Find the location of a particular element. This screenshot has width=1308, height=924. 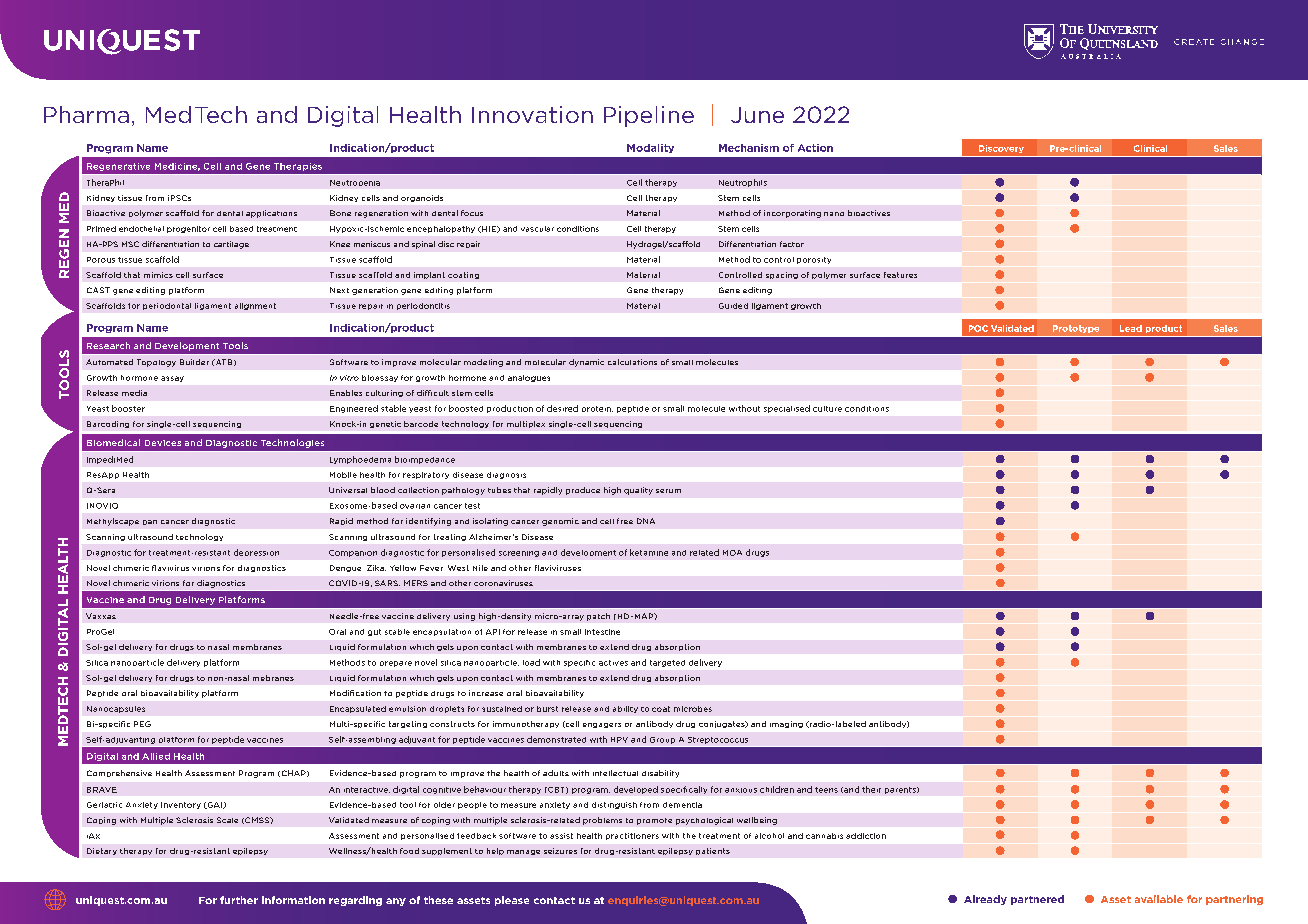

Modality is located at coordinates (650, 148).
